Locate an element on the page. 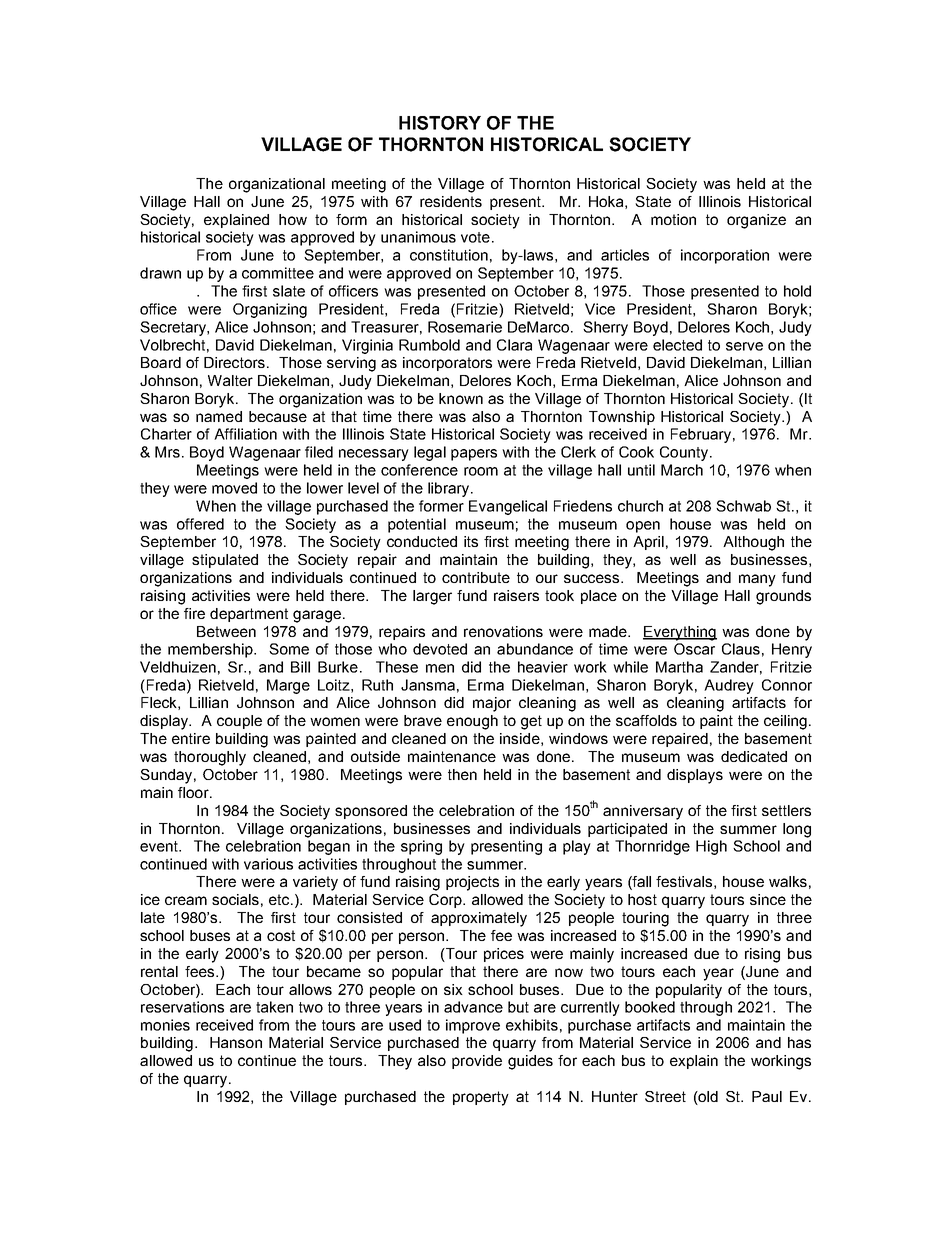  organize is located at coordinates (756, 221).
